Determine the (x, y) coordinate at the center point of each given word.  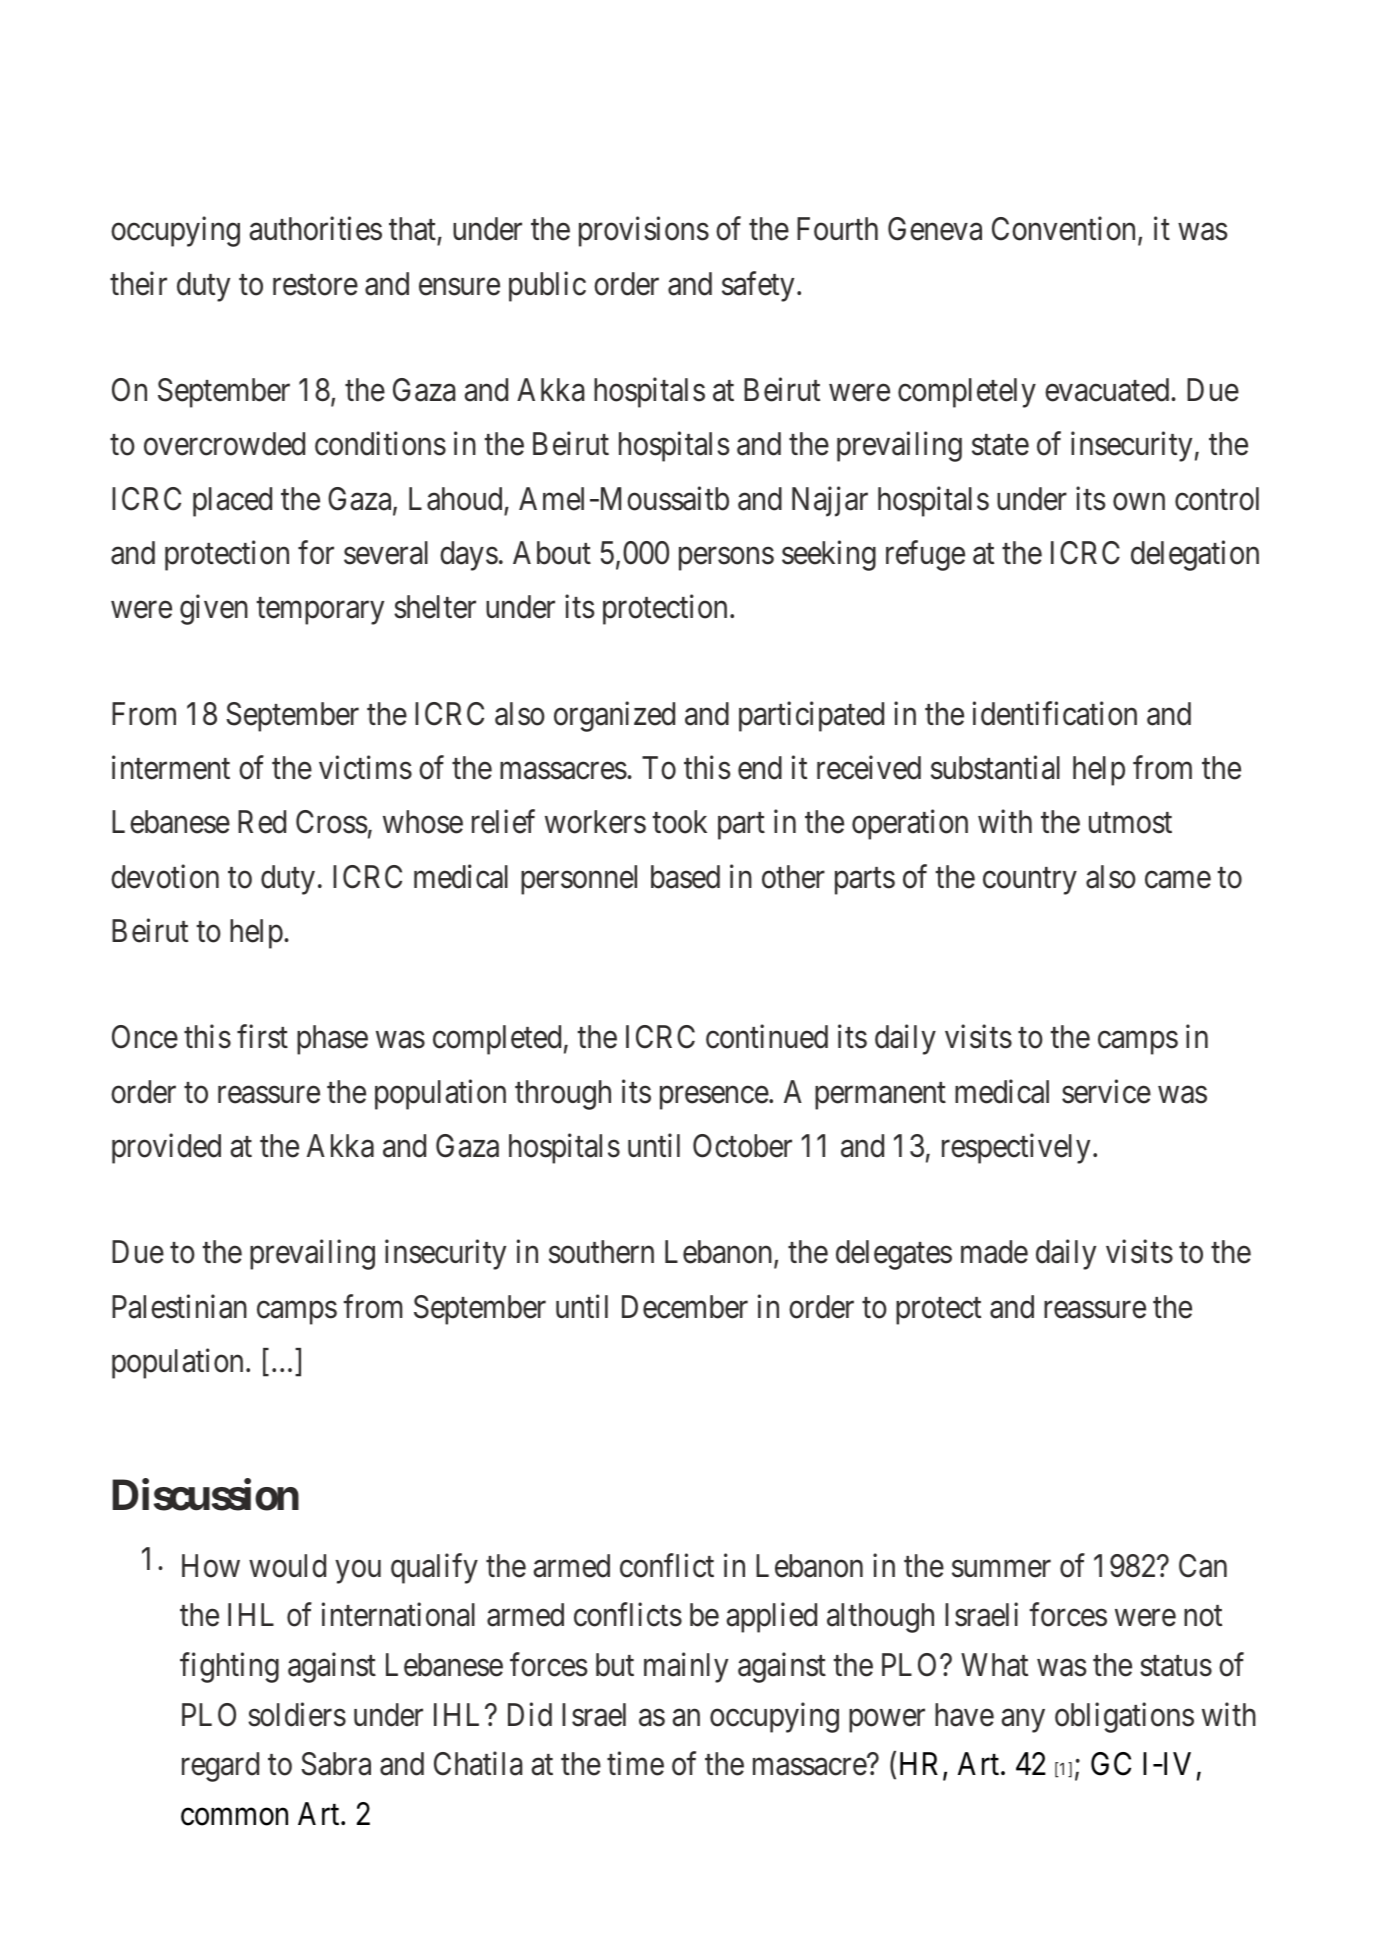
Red (262, 822)
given (214, 610)
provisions (644, 232)
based (685, 877)
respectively (1016, 1149)
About (552, 553)
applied (772, 1618)
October (742, 1146)
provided (166, 1149)
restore (315, 285)
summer (1001, 1569)
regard (220, 1767)
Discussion (205, 1495)
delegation (1195, 556)
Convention (1065, 230)
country (1030, 881)
